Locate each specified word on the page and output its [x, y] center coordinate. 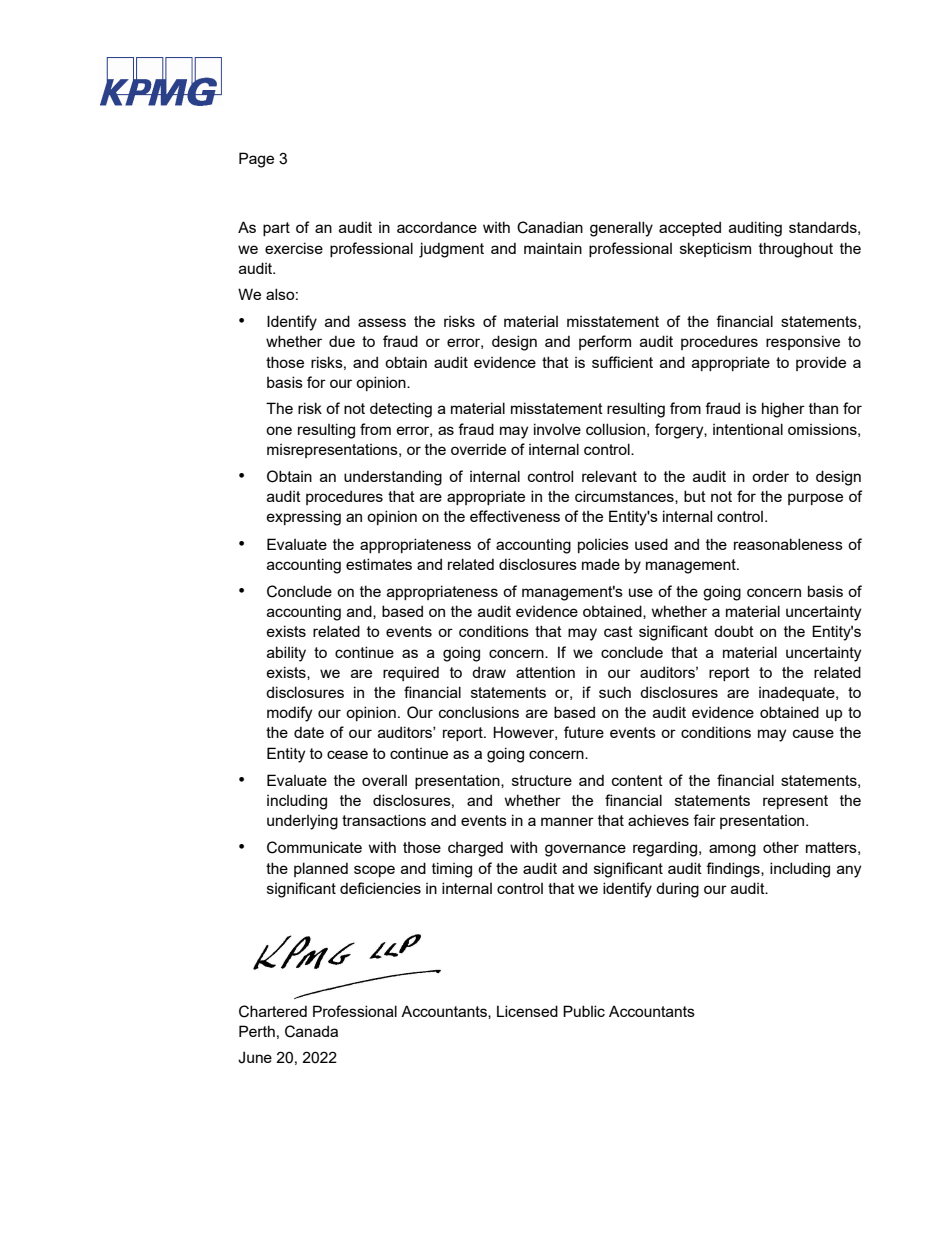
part [276, 229]
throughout [796, 250]
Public [584, 1011]
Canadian [550, 227]
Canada [311, 1031]
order [770, 476]
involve [557, 429]
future [584, 732]
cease [347, 754]
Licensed [527, 1011]
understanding [393, 478]
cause [813, 733]
